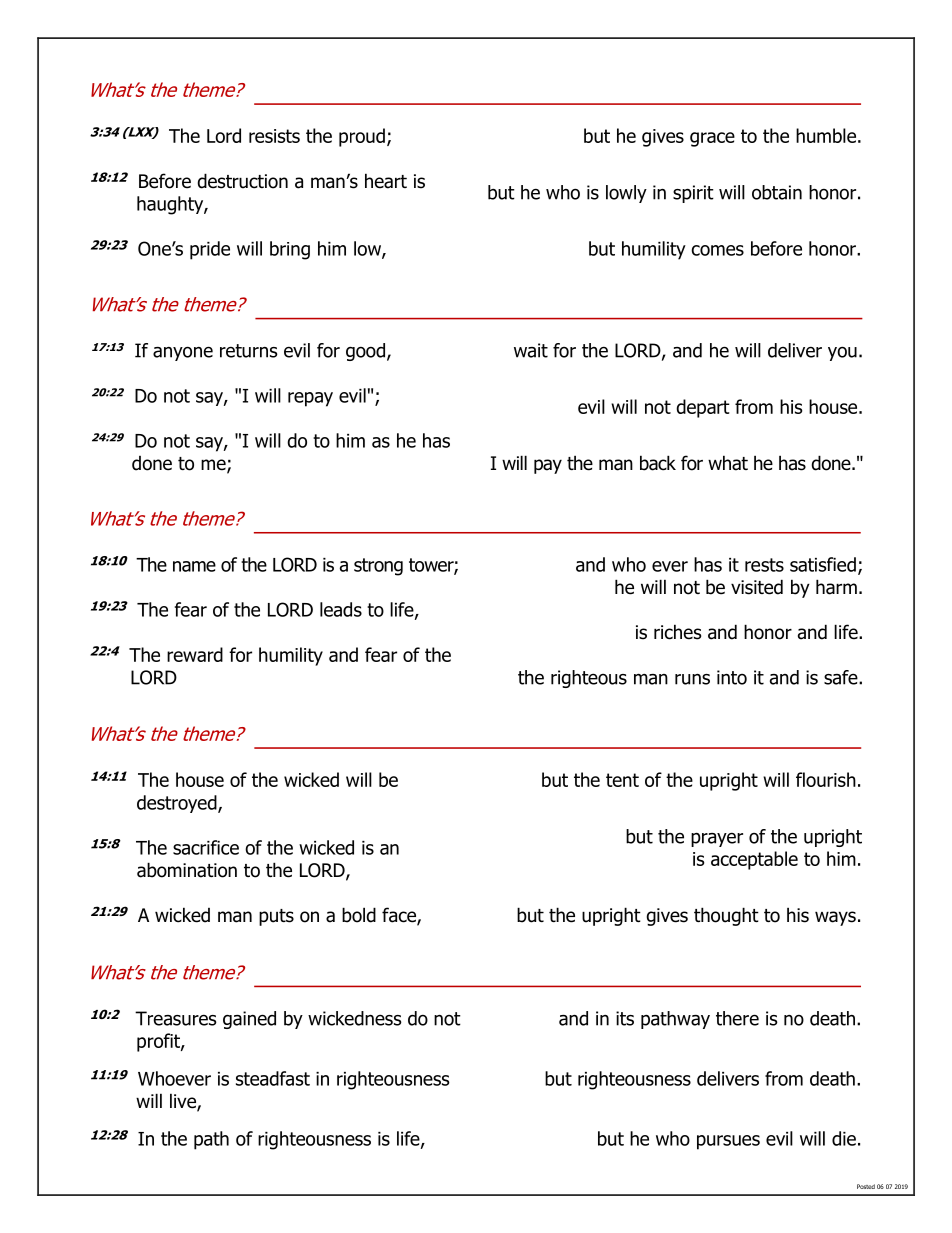 Image resolution: width=952 pixels, height=1233 pixels. What do you see at coordinates (625, 1018) in the image?
I see `its` at bounding box center [625, 1018].
